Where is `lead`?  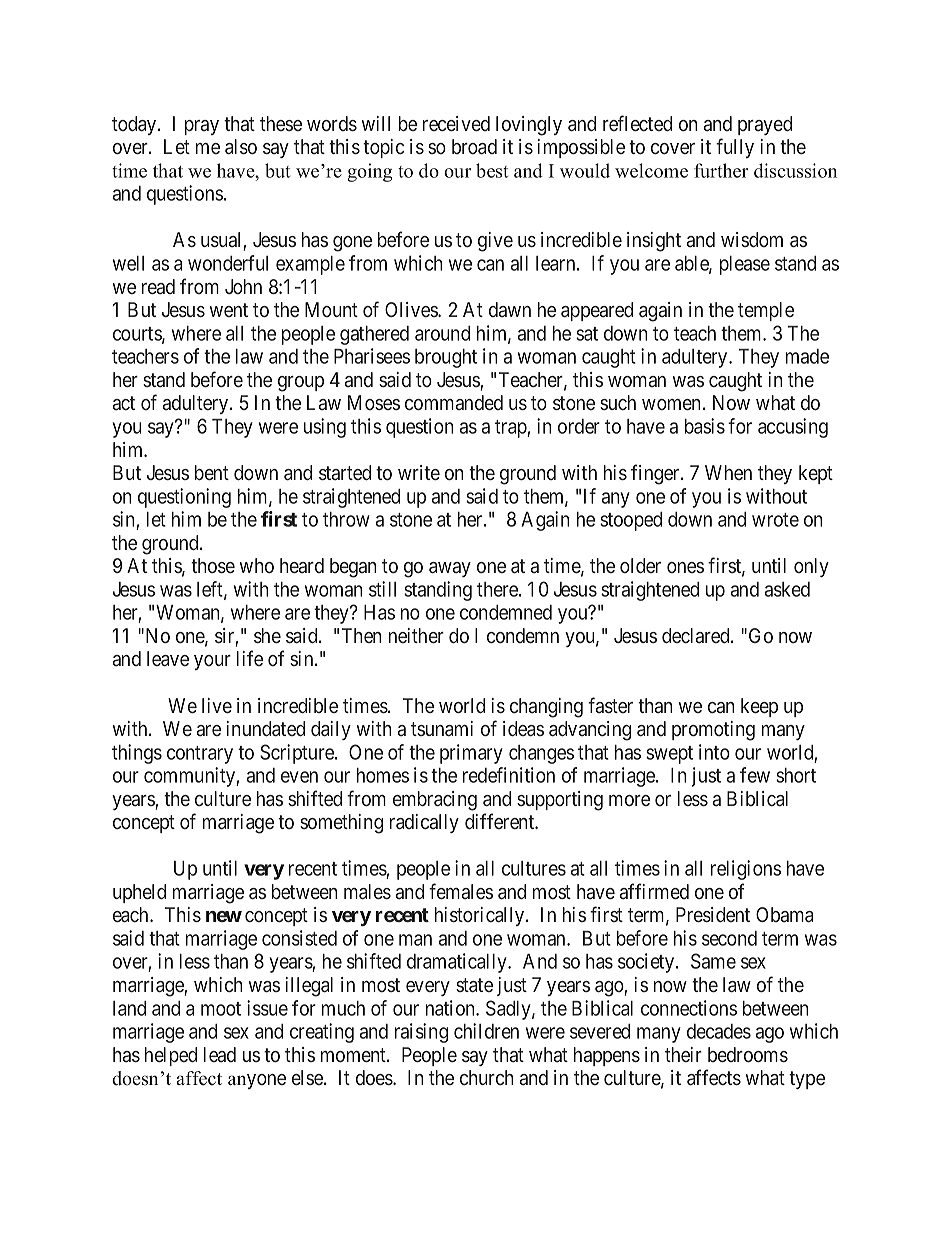
lead is located at coordinates (220, 1054).
